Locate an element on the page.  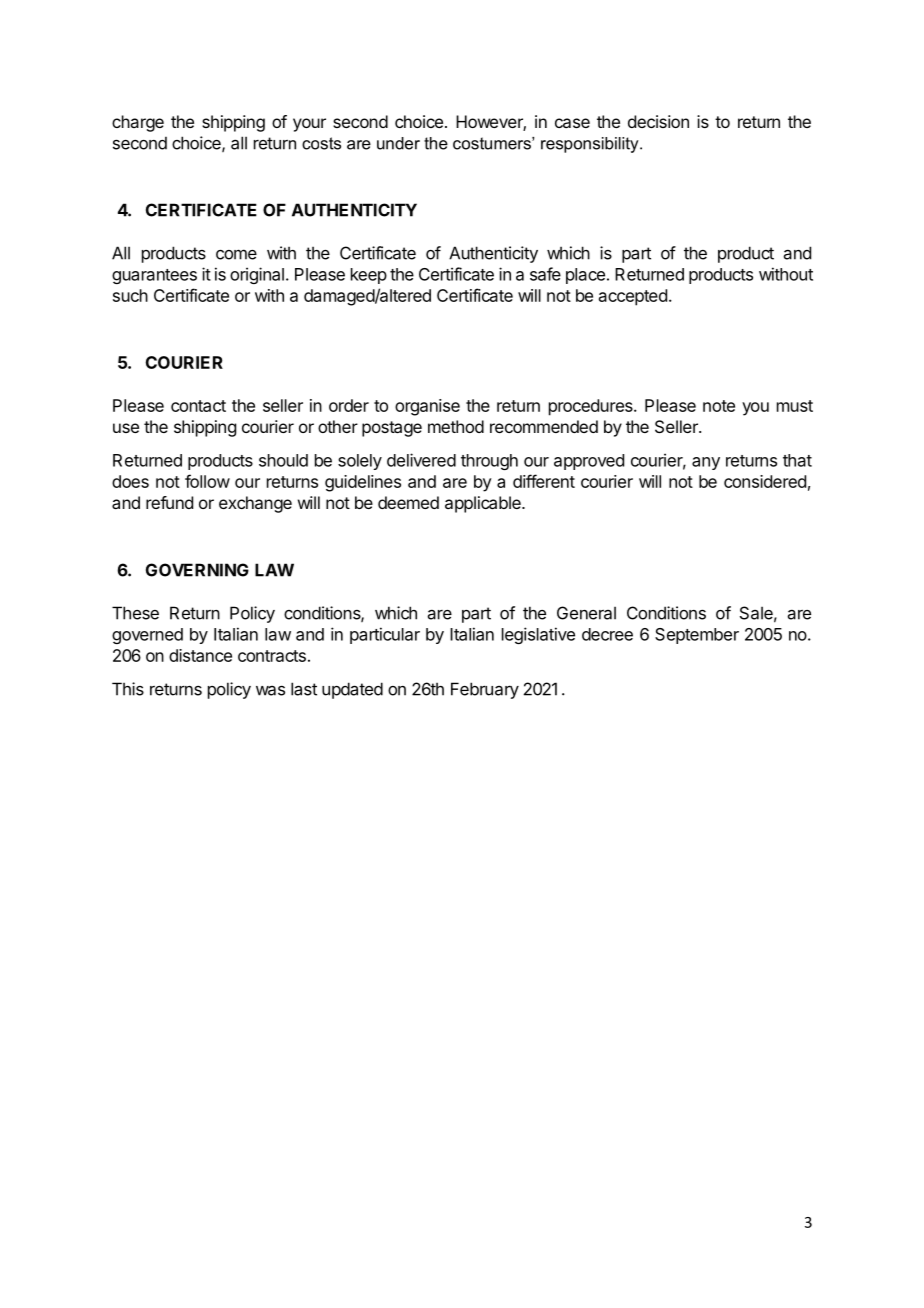
February is located at coordinates (485, 690).
